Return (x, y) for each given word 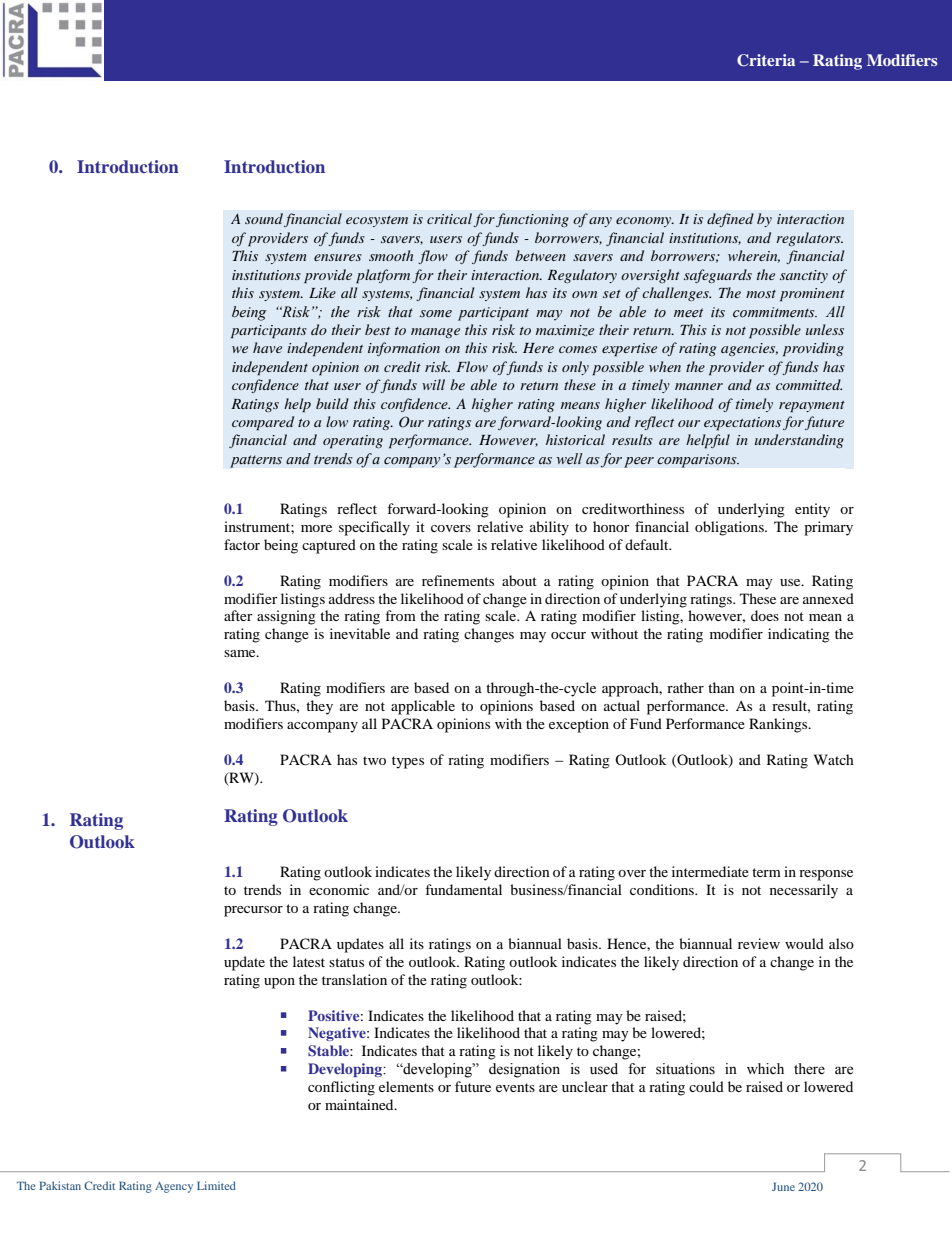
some (436, 314)
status (346, 962)
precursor (253, 911)
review (759, 943)
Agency (174, 1187)
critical (449, 218)
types (408, 762)
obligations (730, 528)
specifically (374, 528)
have (267, 347)
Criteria (766, 60)
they (319, 707)
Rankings (779, 725)
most (761, 294)
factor (242, 544)
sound (264, 218)
